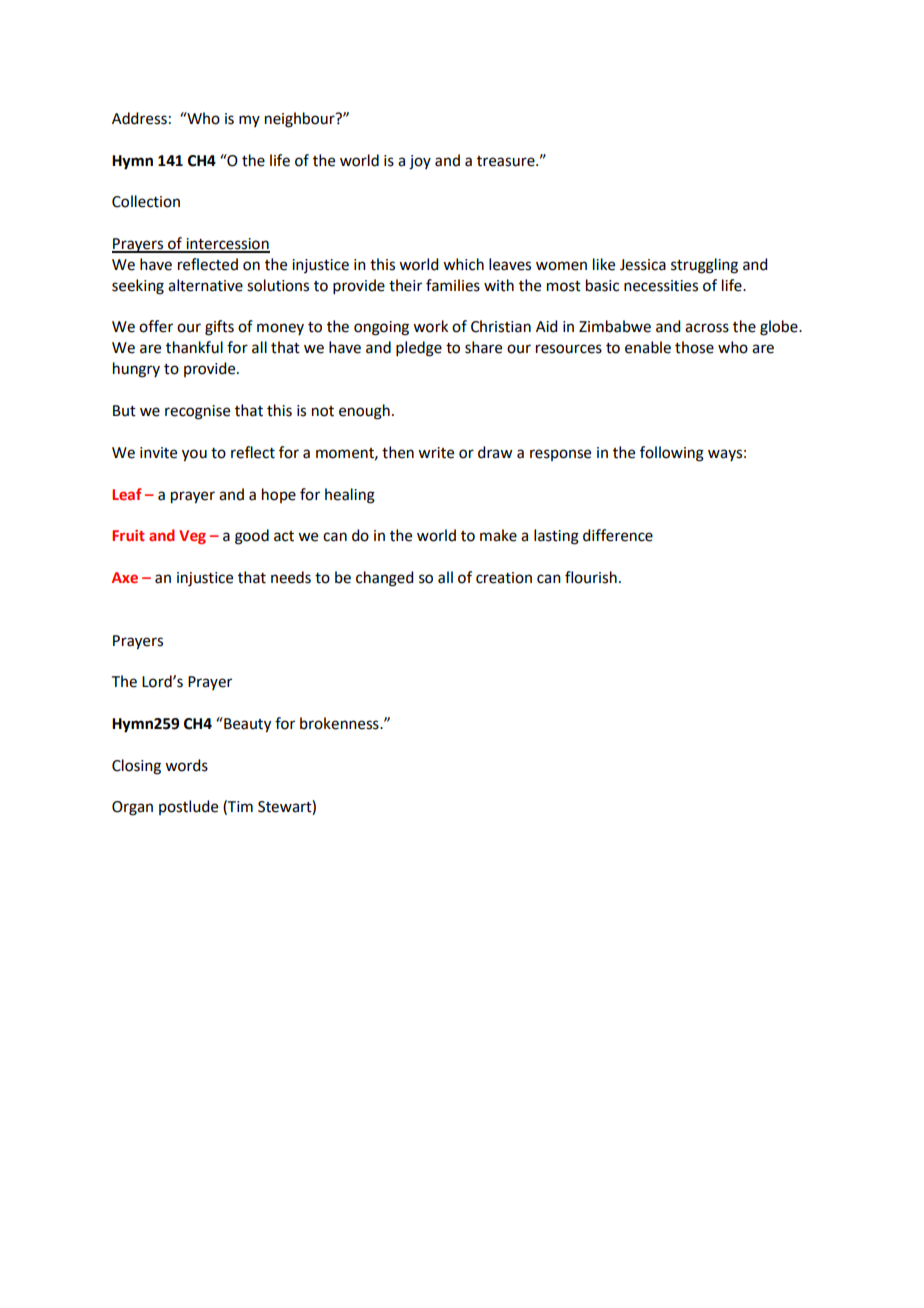 Image resolution: width=924 pixels, height=1308 pixels. What do you see at coordinates (340, 723) in the screenshot?
I see `brokenness` at bounding box center [340, 723].
